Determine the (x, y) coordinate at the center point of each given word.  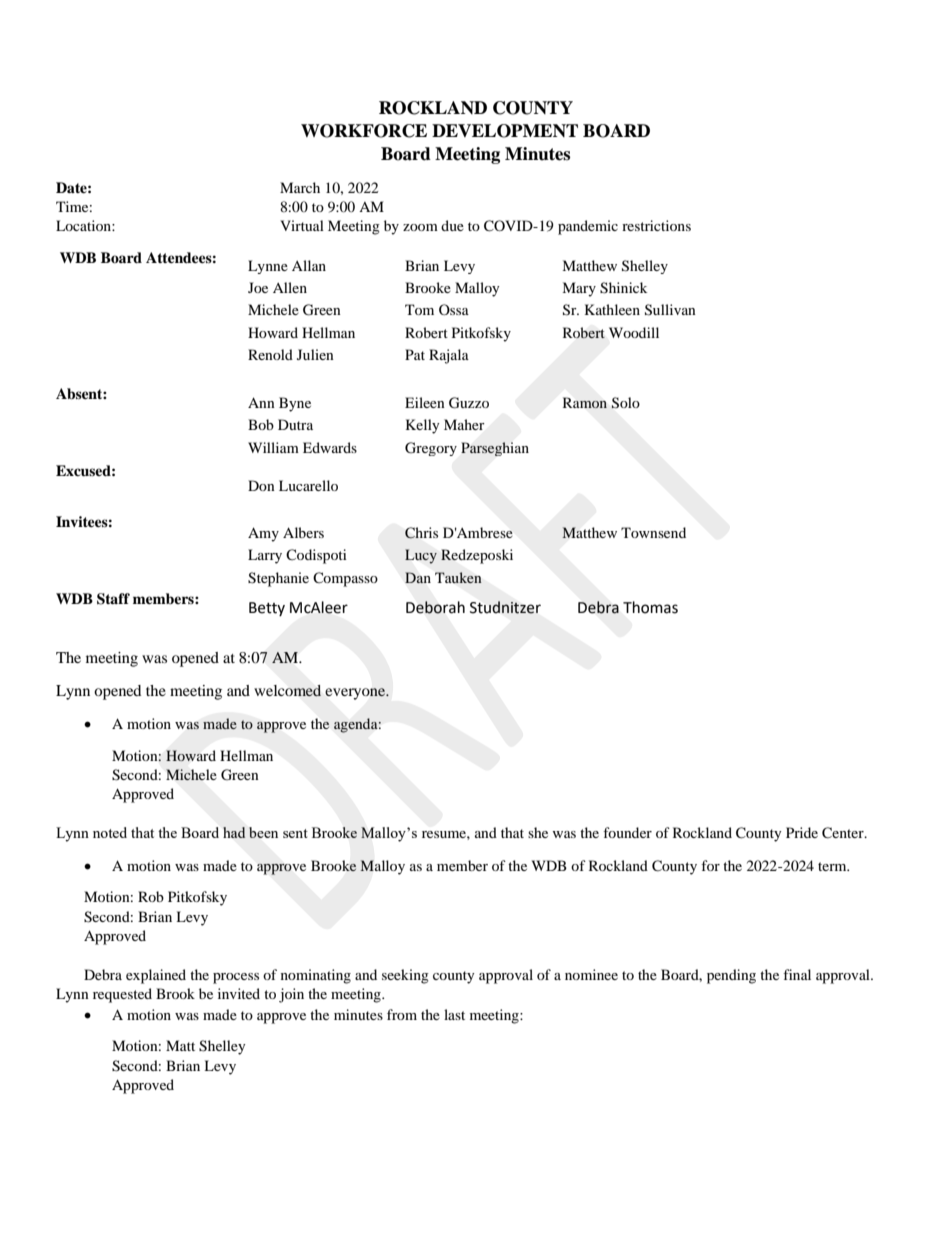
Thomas (650, 607)
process (236, 978)
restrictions (656, 225)
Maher (464, 424)
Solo (625, 403)
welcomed (287, 691)
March (300, 187)
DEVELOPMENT (505, 131)
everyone (356, 694)
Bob (261, 424)
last (454, 1014)
